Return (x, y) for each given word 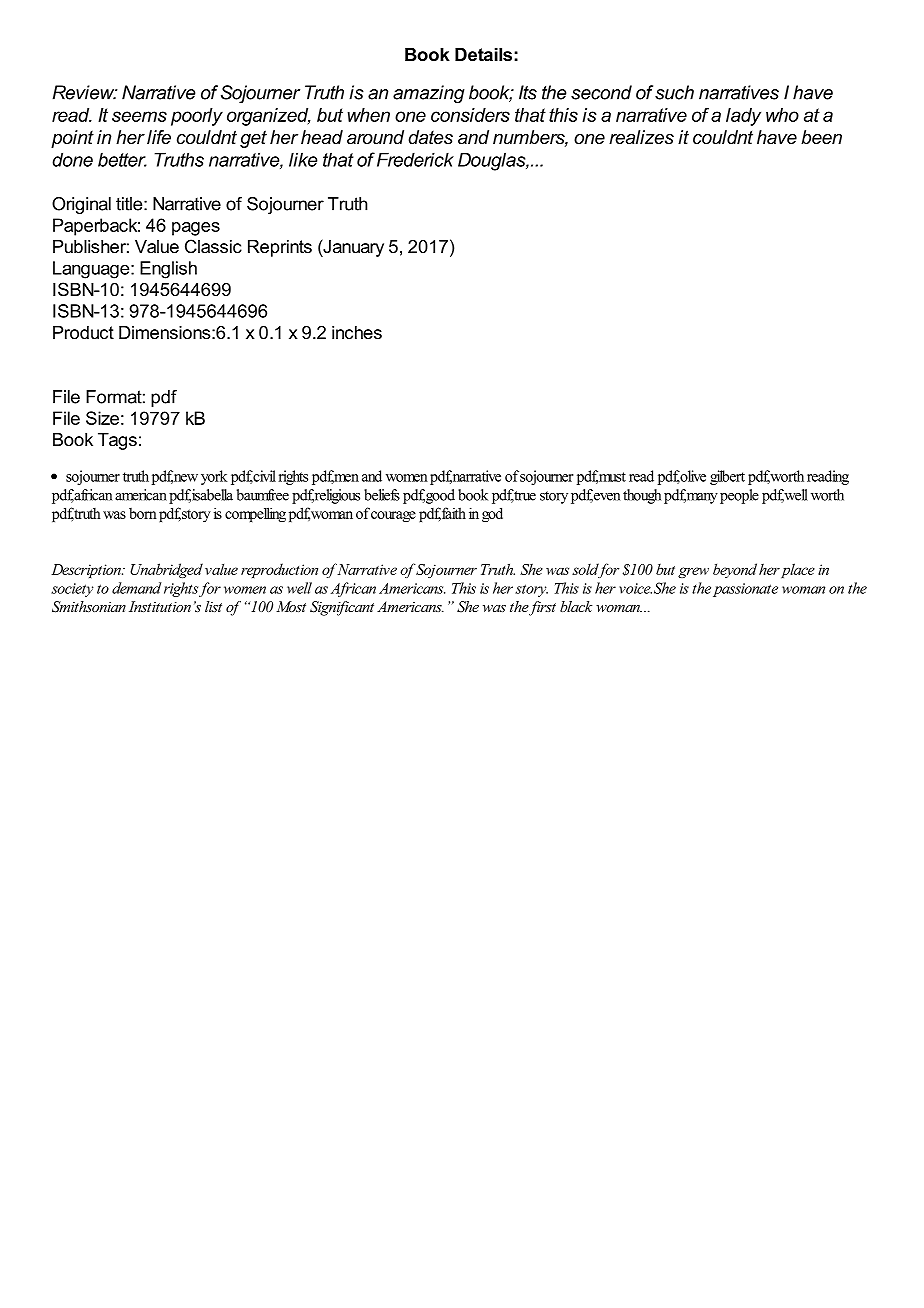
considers (470, 115)
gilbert (727, 477)
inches (357, 332)
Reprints (280, 248)
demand (137, 588)
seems (139, 116)
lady (743, 117)
